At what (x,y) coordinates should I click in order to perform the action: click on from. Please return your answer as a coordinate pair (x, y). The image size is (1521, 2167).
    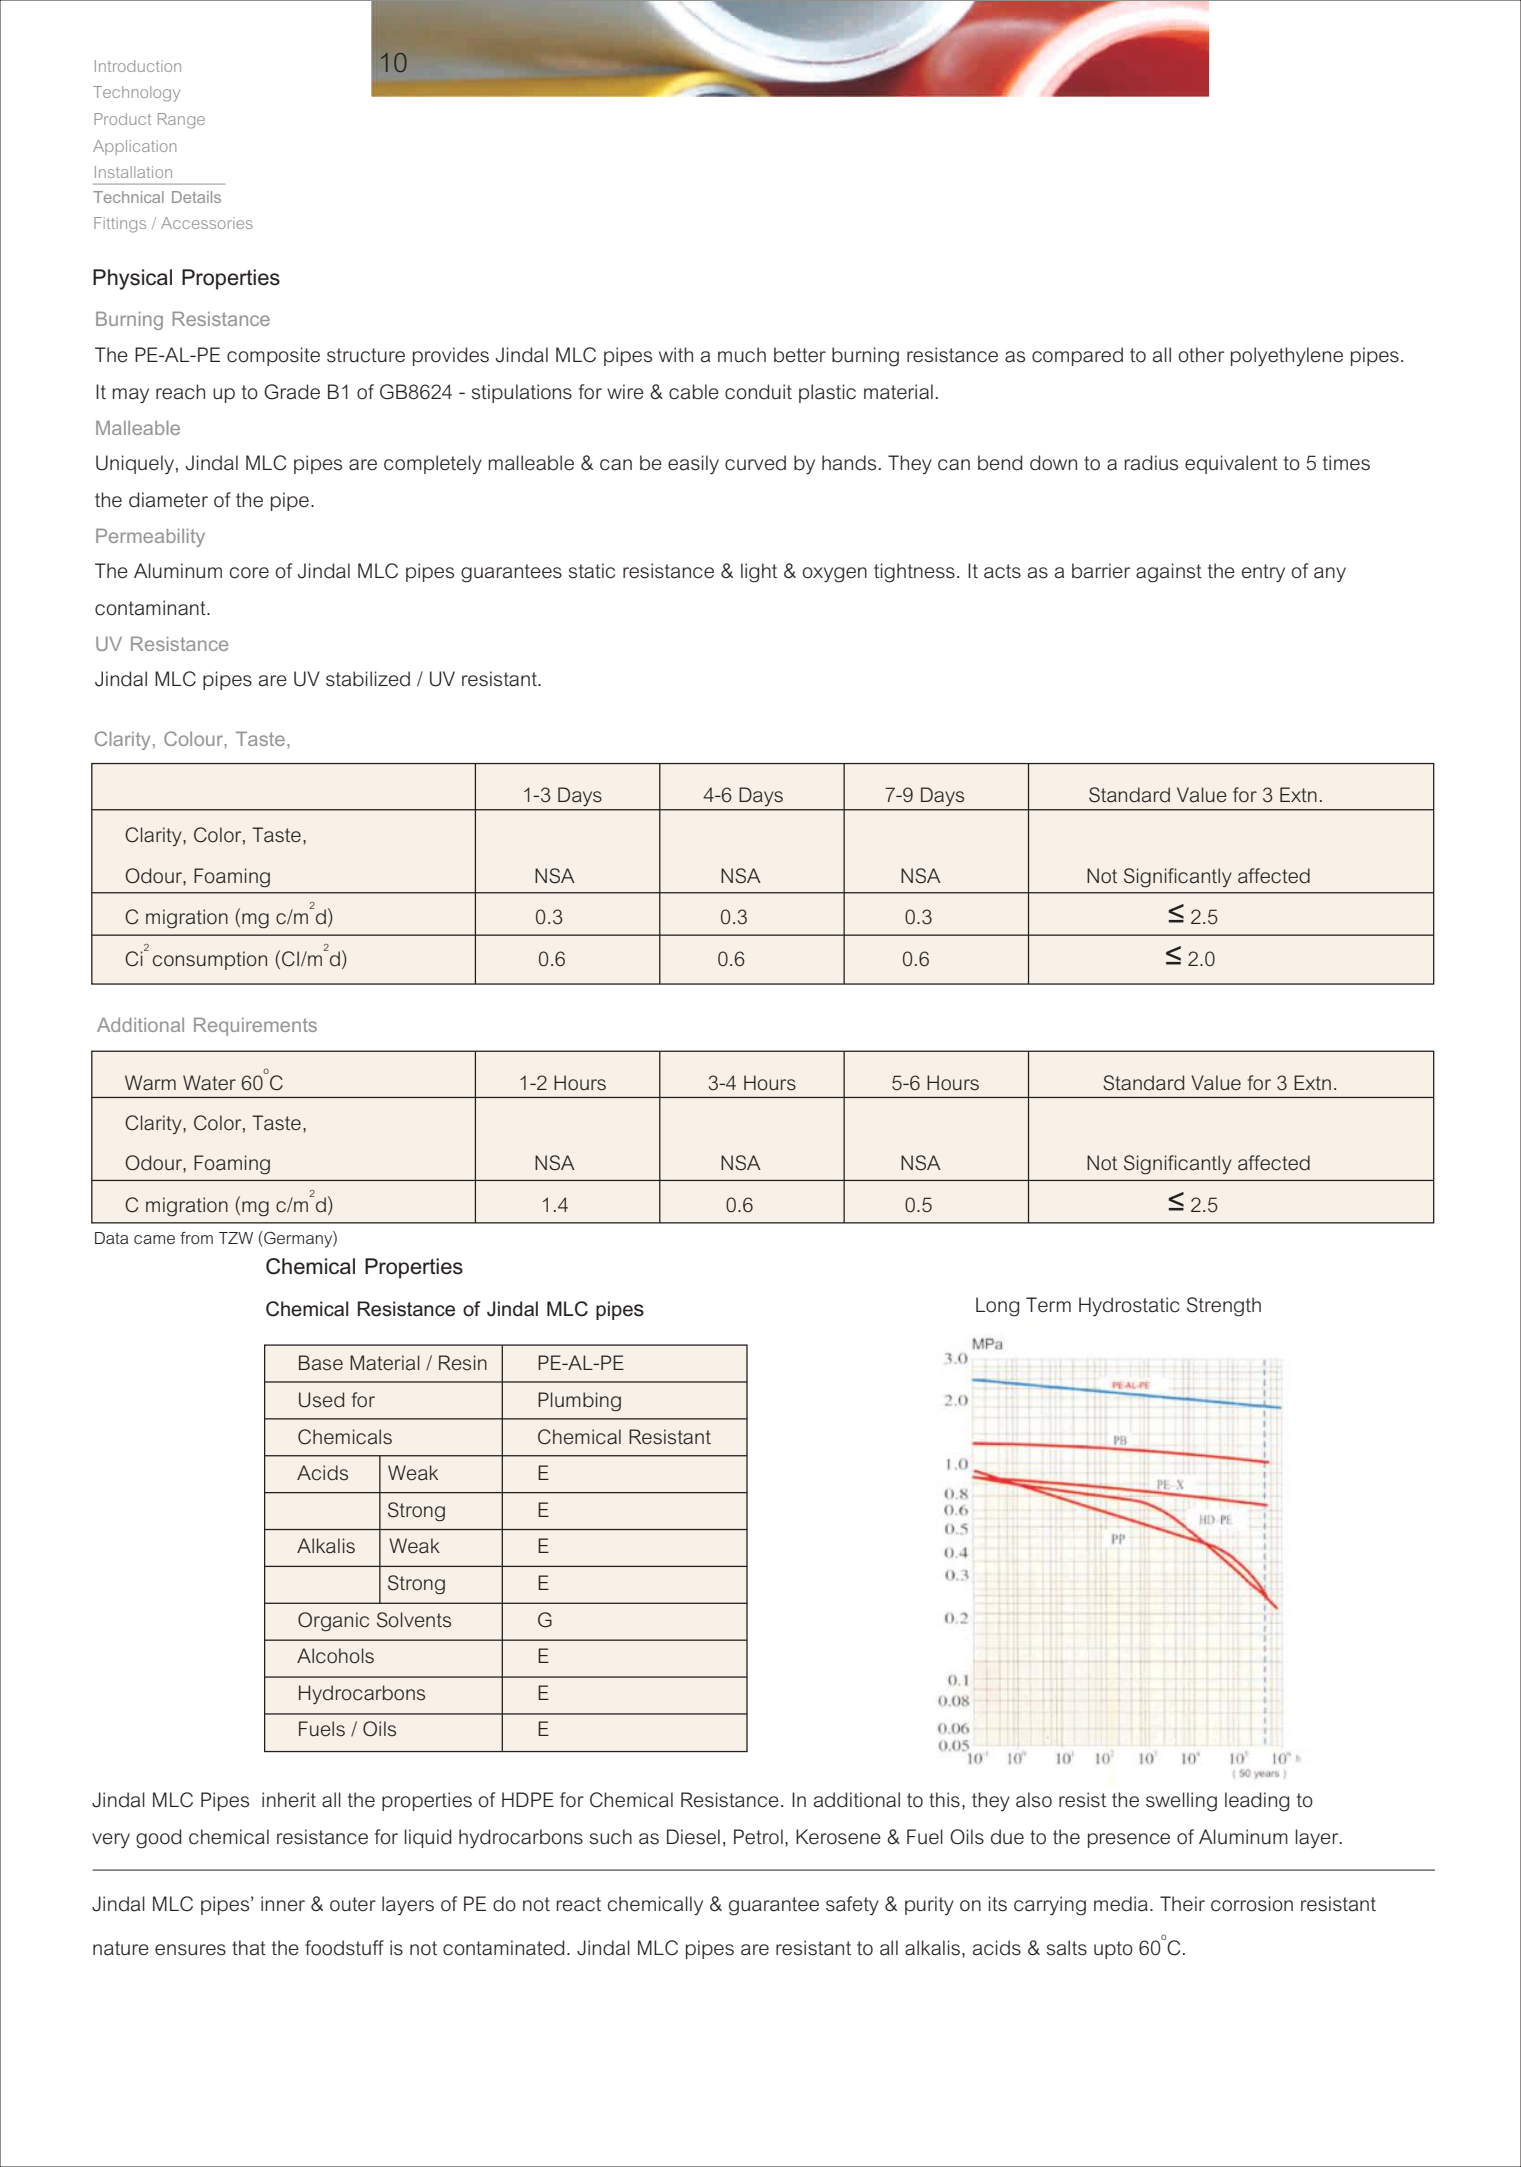
    Looking at the image, I should click on (196, 1238).
